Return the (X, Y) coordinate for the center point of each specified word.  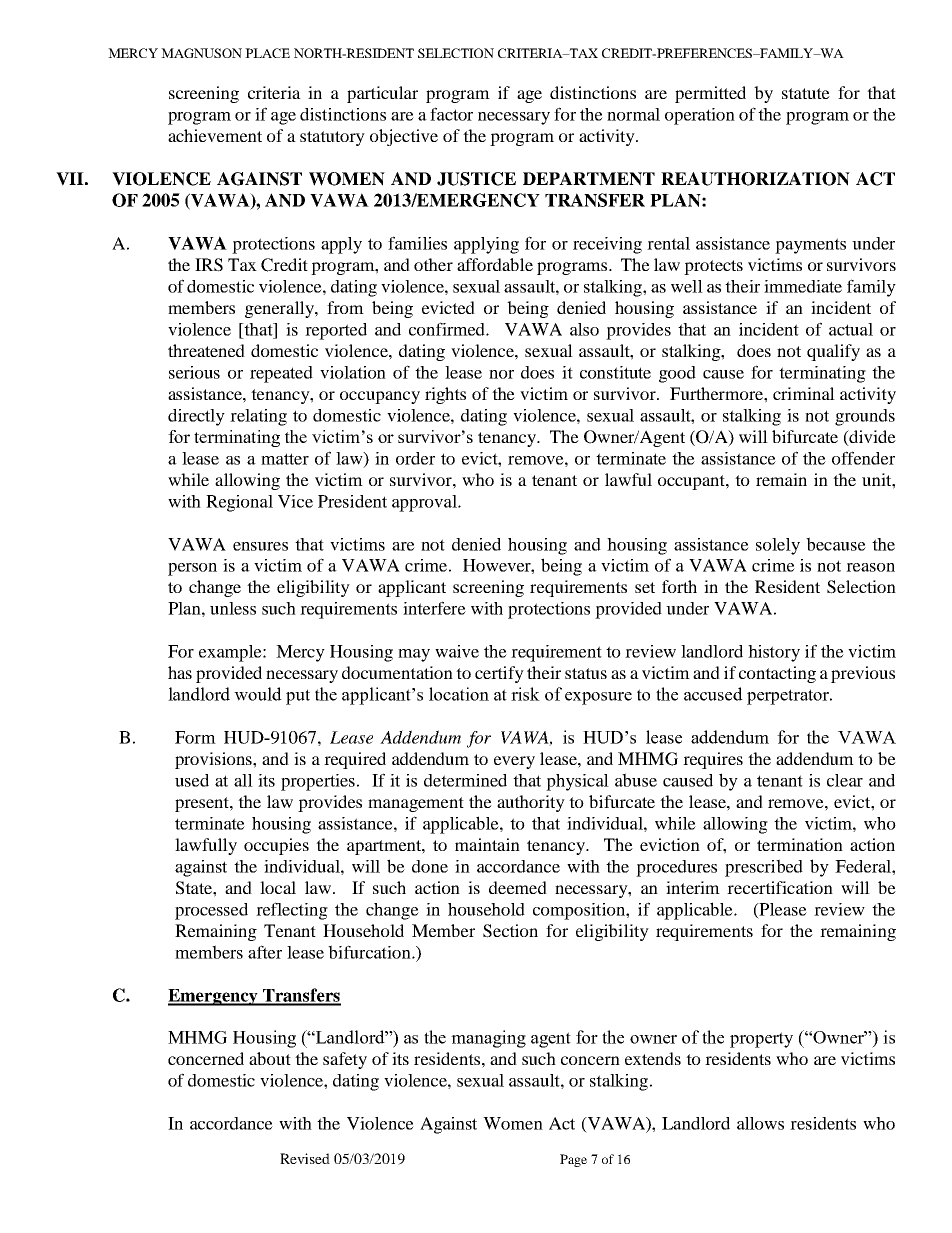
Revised (305, 1158)
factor (451, 114)
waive (457, 651)
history (774, 653)
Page (573, 1160)
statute (806, 93)
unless (233, 608)
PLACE (267, 53)
